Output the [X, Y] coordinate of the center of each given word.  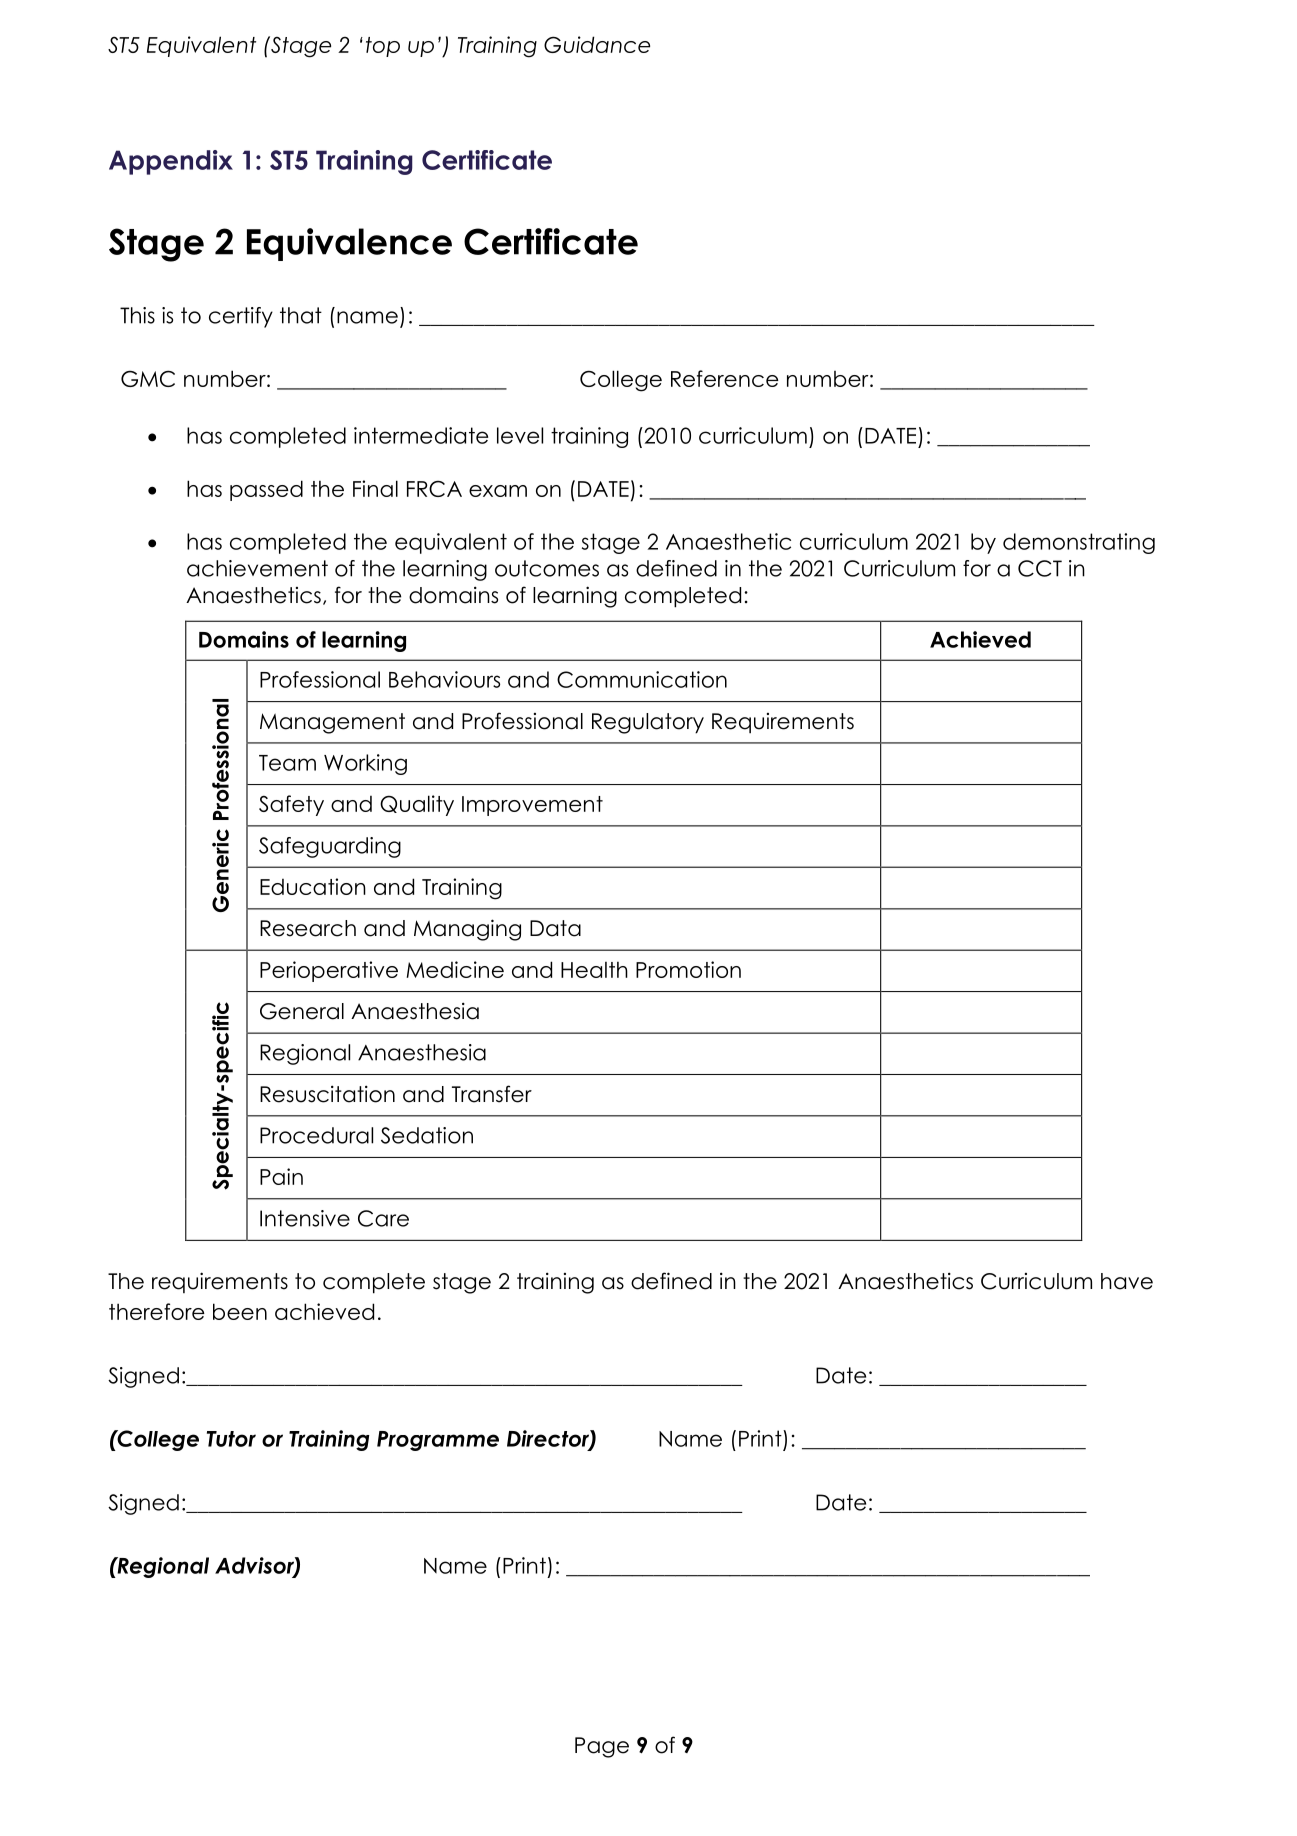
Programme [438, 1441]
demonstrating [1079, 543]
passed [266, 490]
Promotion [688, 969]
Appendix [171, 162]
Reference [725, 378]
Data [555, 928]
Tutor [231, 1439]
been [240, 1311]
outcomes [547, 568]
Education [313, 886]
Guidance [597, 44]
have [1127, 1281]
